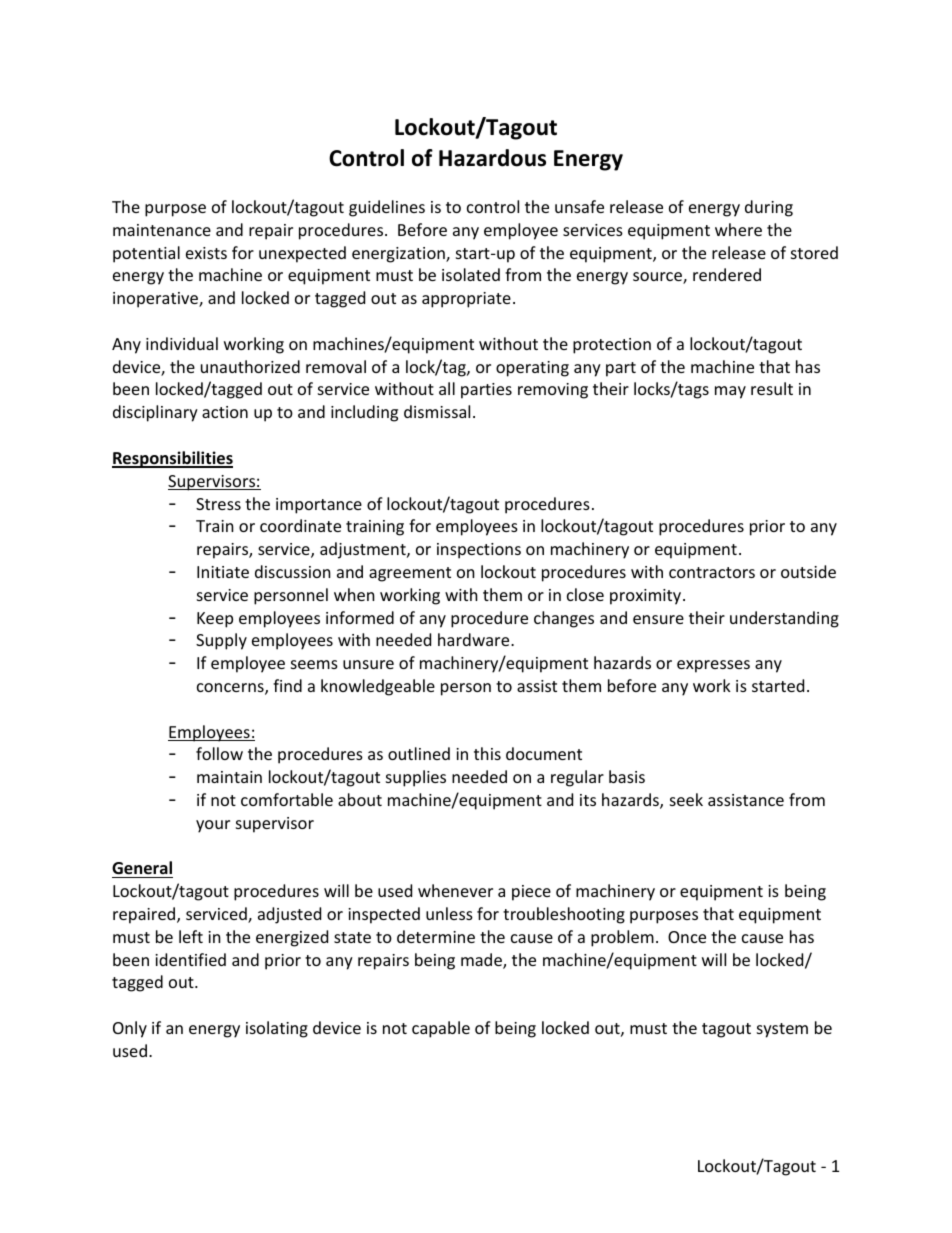  I want to click on during, so click(769, 208).
